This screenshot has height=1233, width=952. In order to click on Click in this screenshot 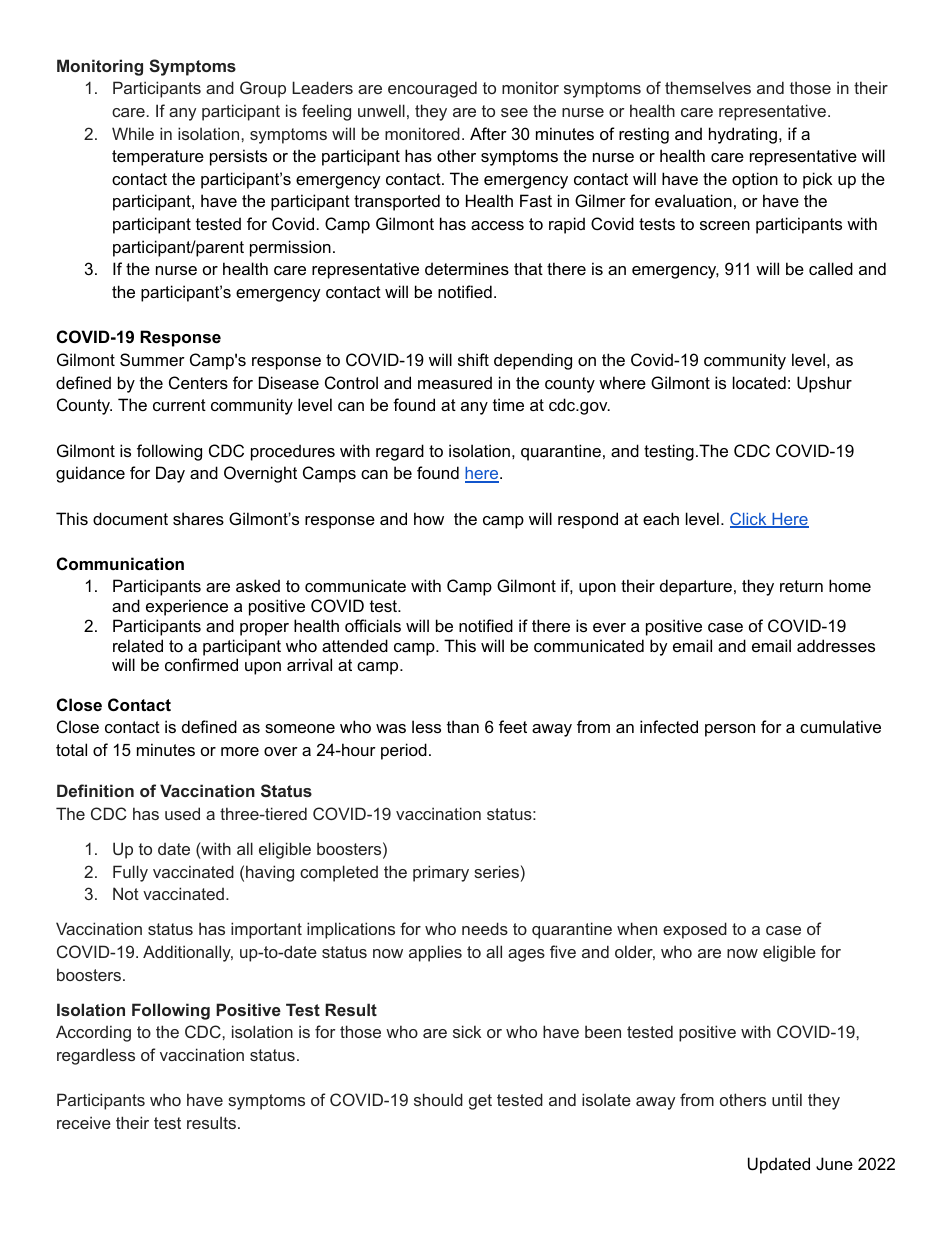, I will do `click(749, 520)`.
